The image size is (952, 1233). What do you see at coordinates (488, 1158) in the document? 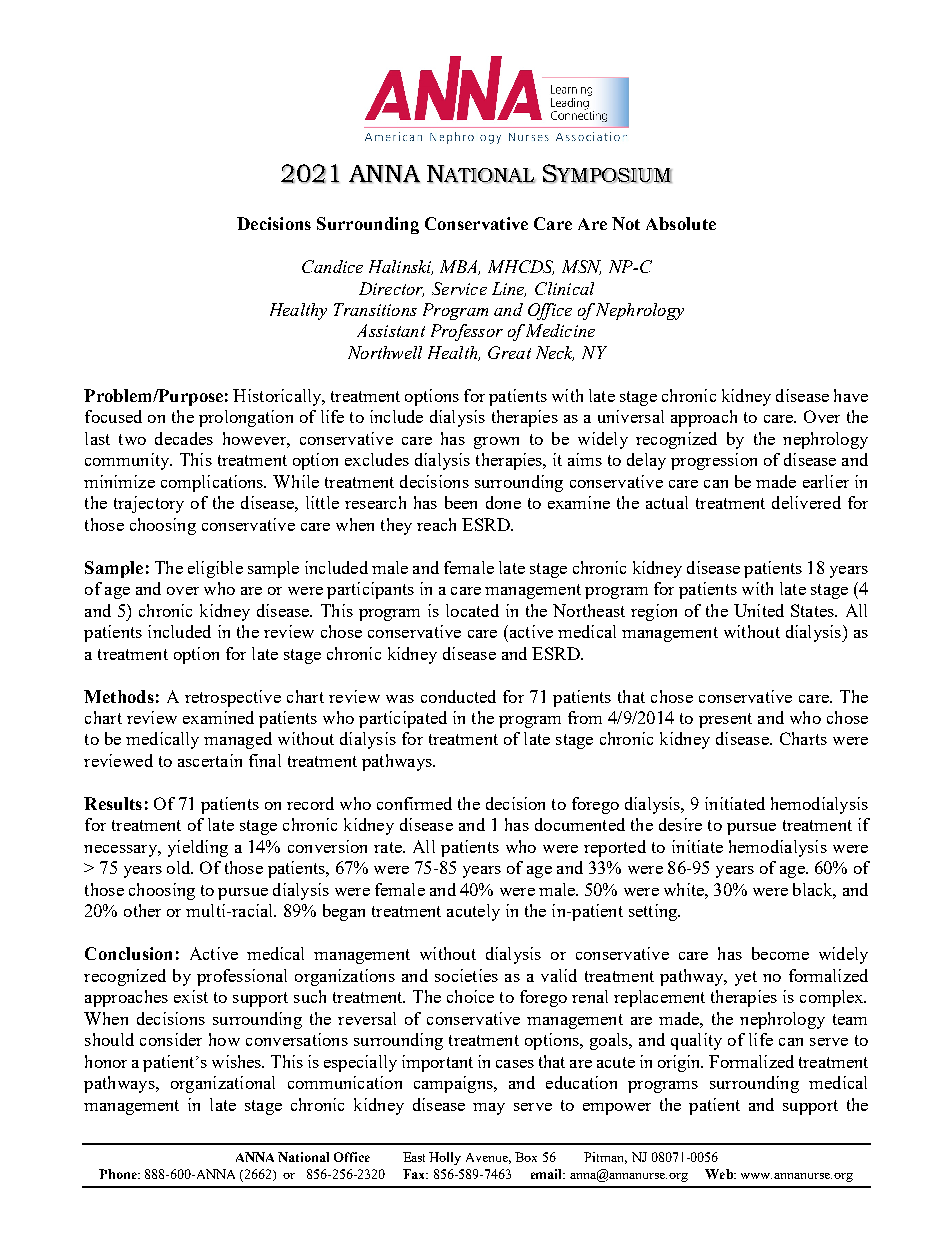
I see `Avenue` at bounding box center [488, 1158].
